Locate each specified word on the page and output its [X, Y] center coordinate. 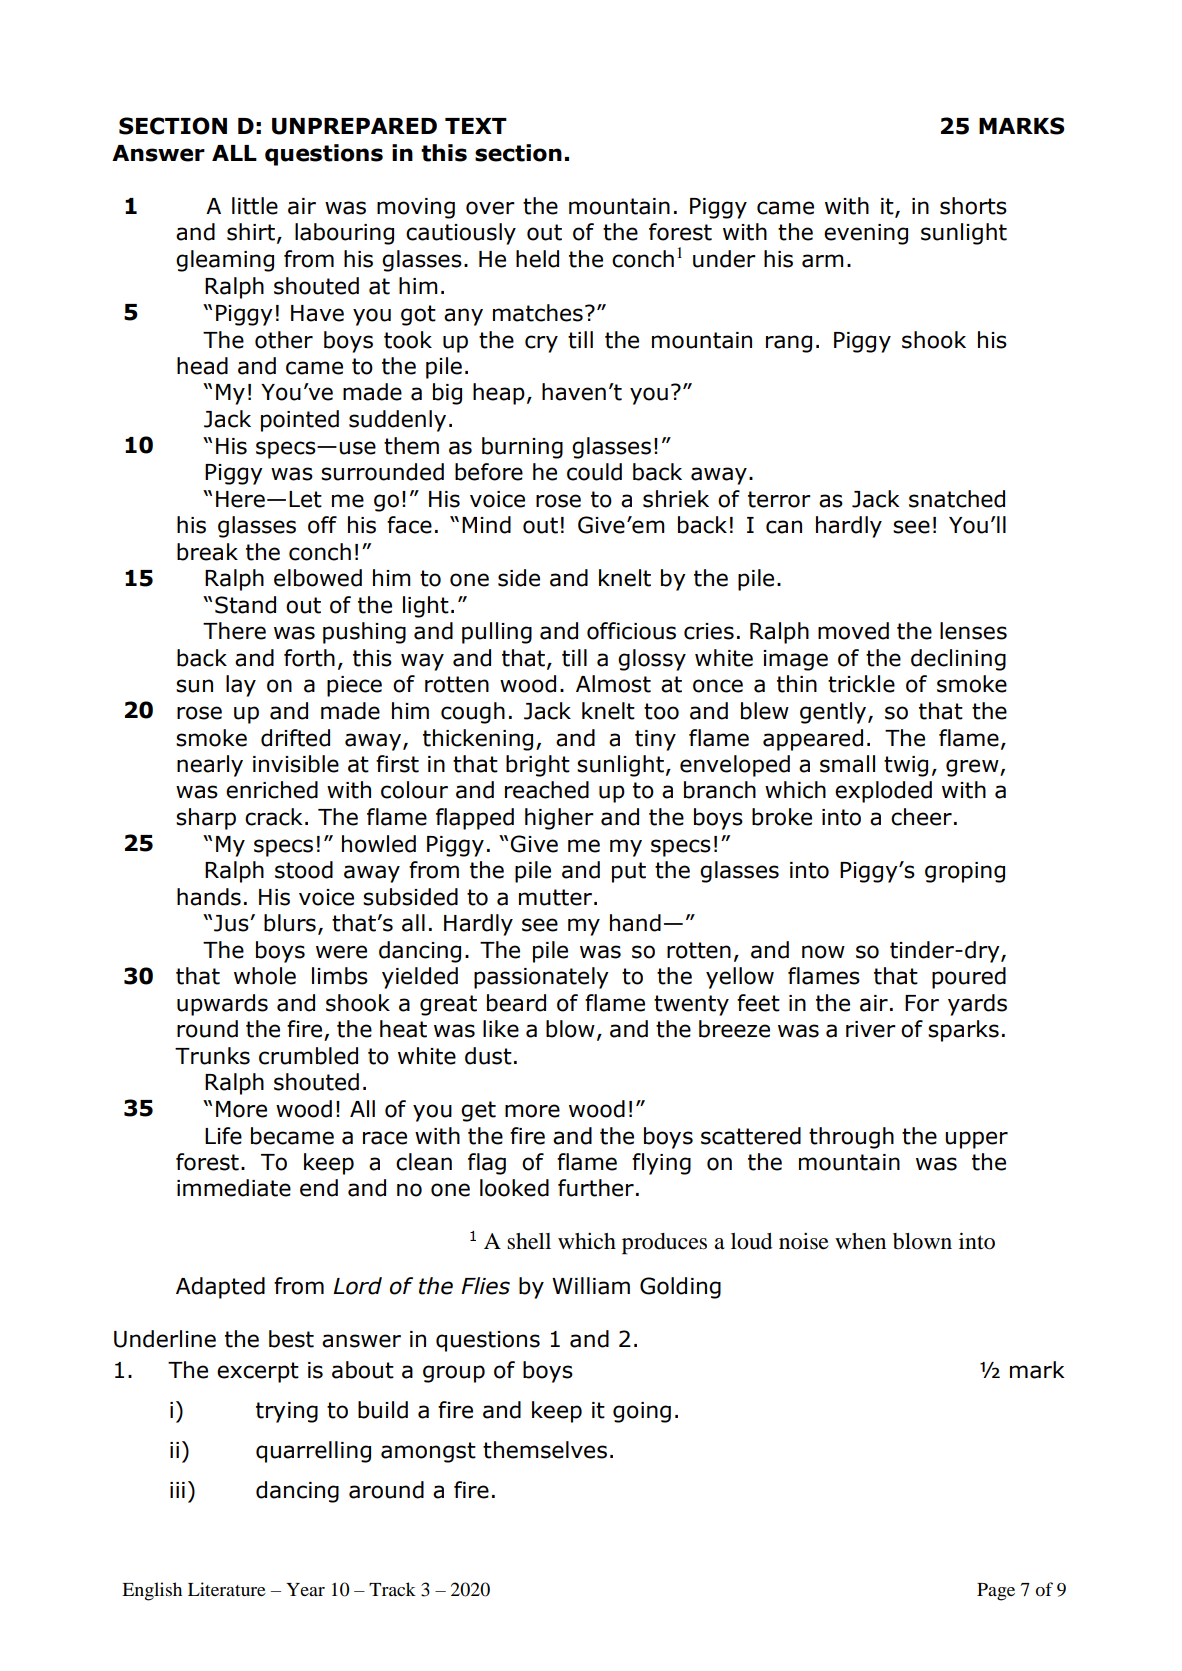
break [207, 552]
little [255, 206]
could [594, 472]
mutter [557, 897]
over [490, 208]
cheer [921, 817]
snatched [957, 499]
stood [304, 870]
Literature [227, 1589]
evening [866, 234]
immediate [234, 1188]
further [596, 1188]
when [860, 1241]
